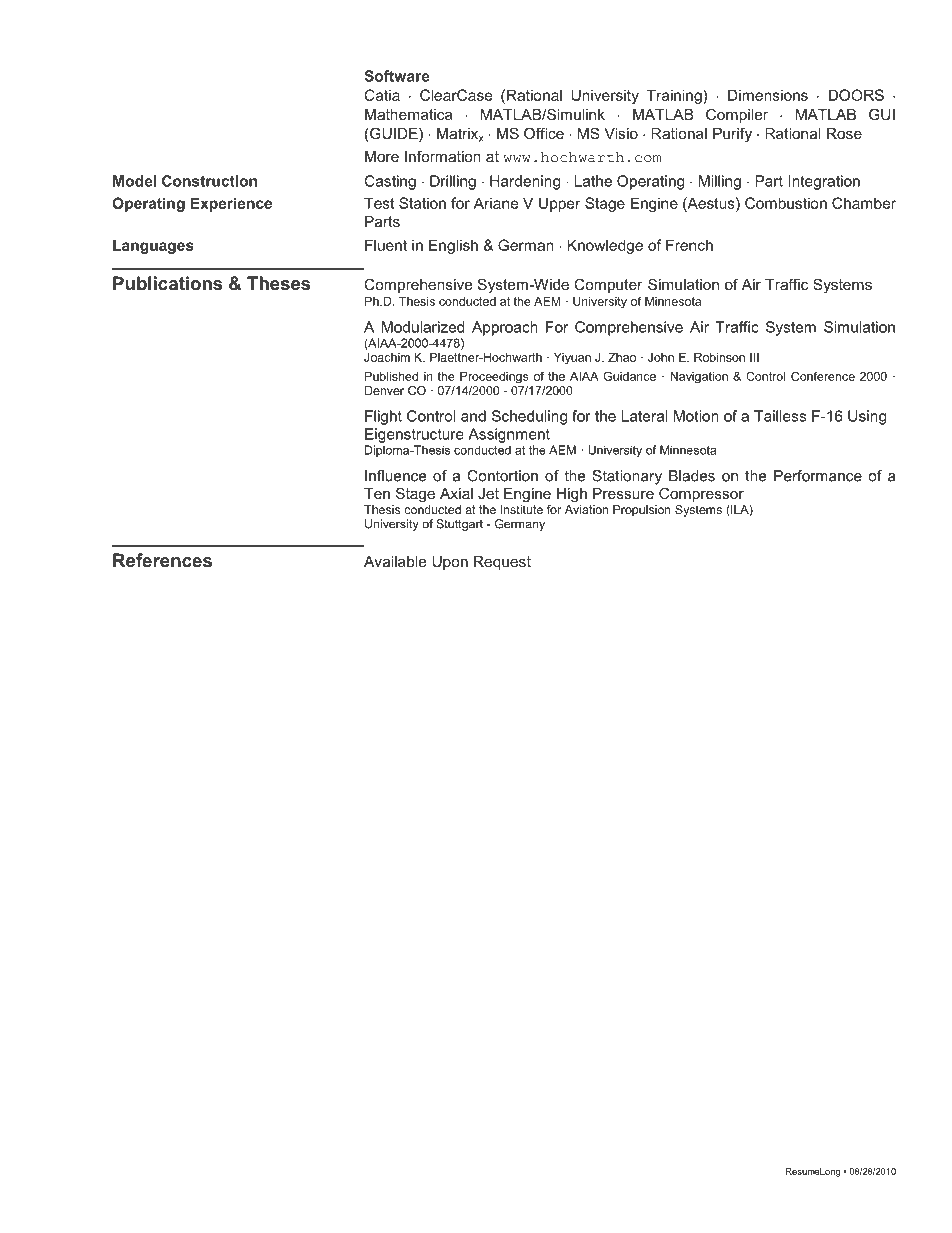  What do you see at coordinates (505, 328) in the image?
I see `Approach` at bounding box center [505, 328].
